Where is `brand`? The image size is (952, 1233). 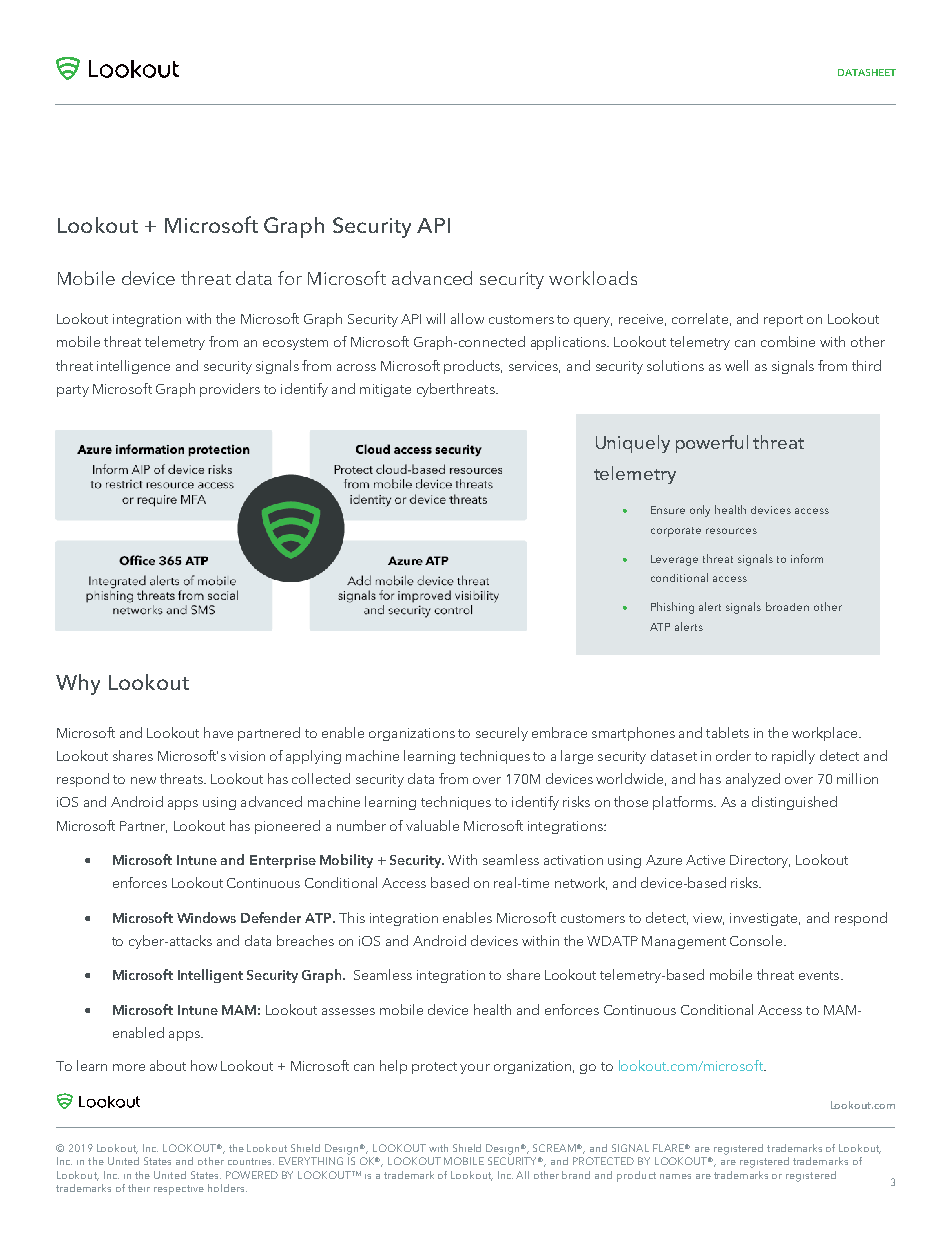 brand is located at coordinates (576, 1175).
